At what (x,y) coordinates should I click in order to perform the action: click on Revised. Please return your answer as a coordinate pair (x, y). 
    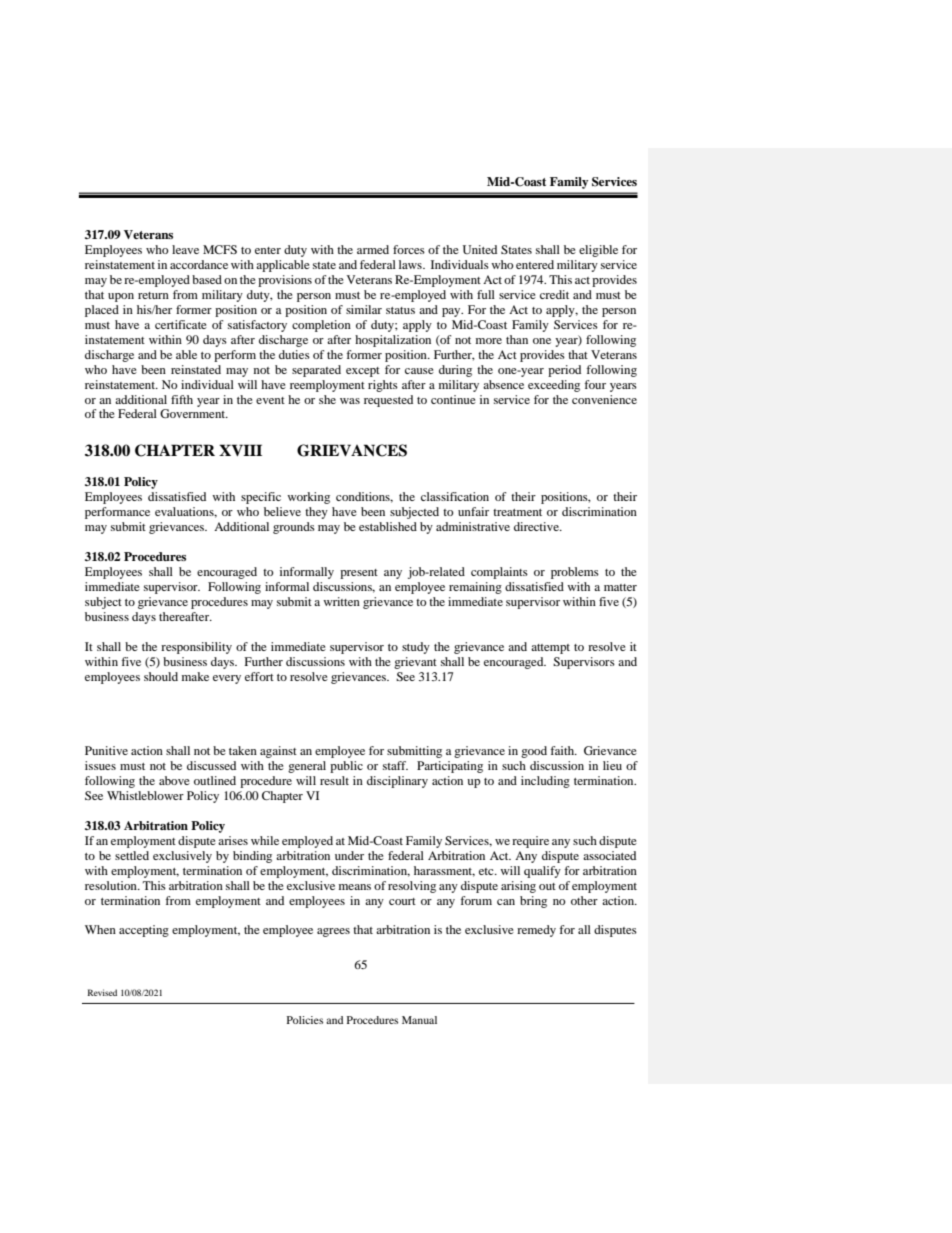
    Looking at the image, I should click on (102, 992).
